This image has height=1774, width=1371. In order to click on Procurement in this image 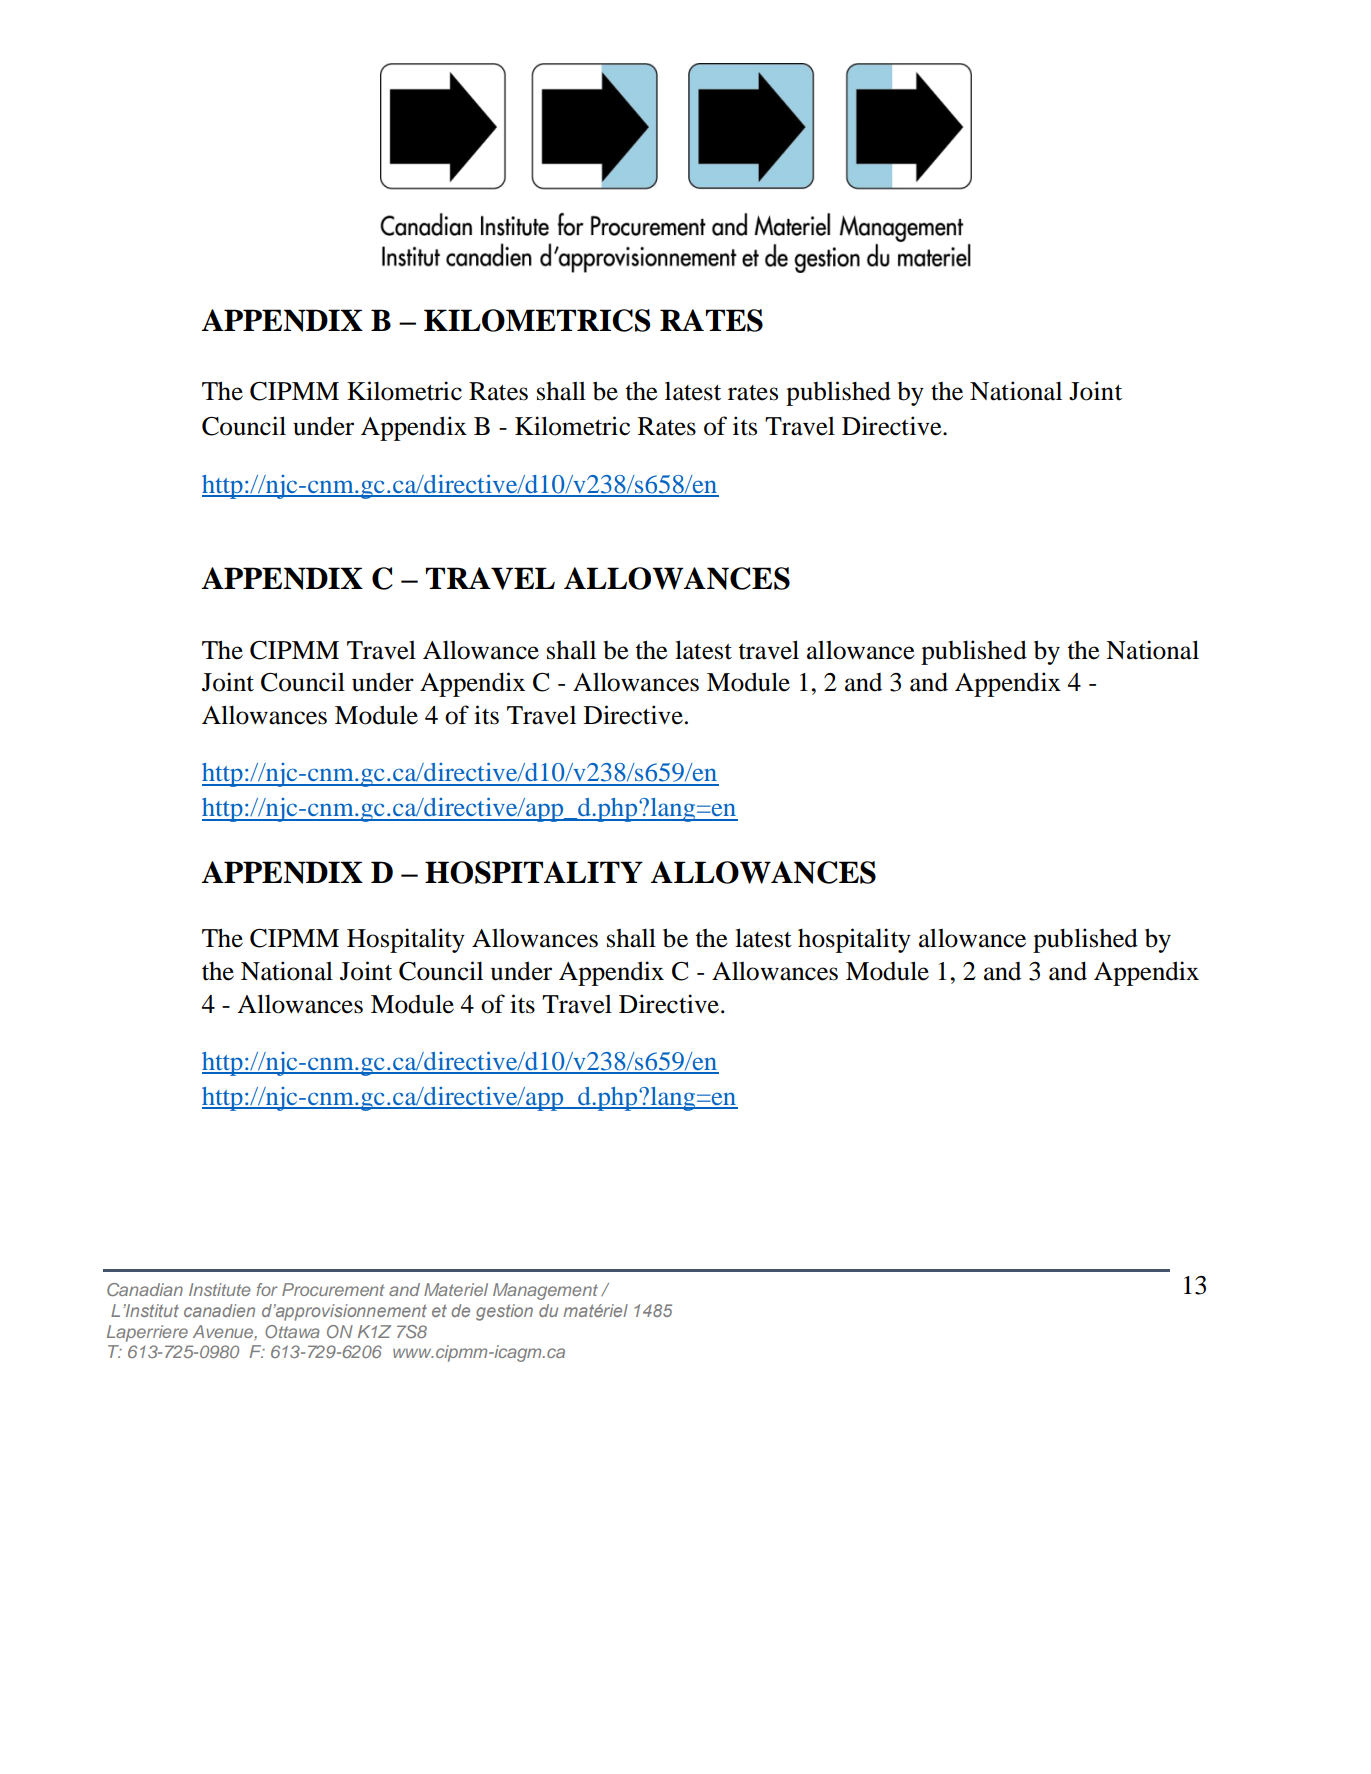, I will do `click(333, 1289)`.
